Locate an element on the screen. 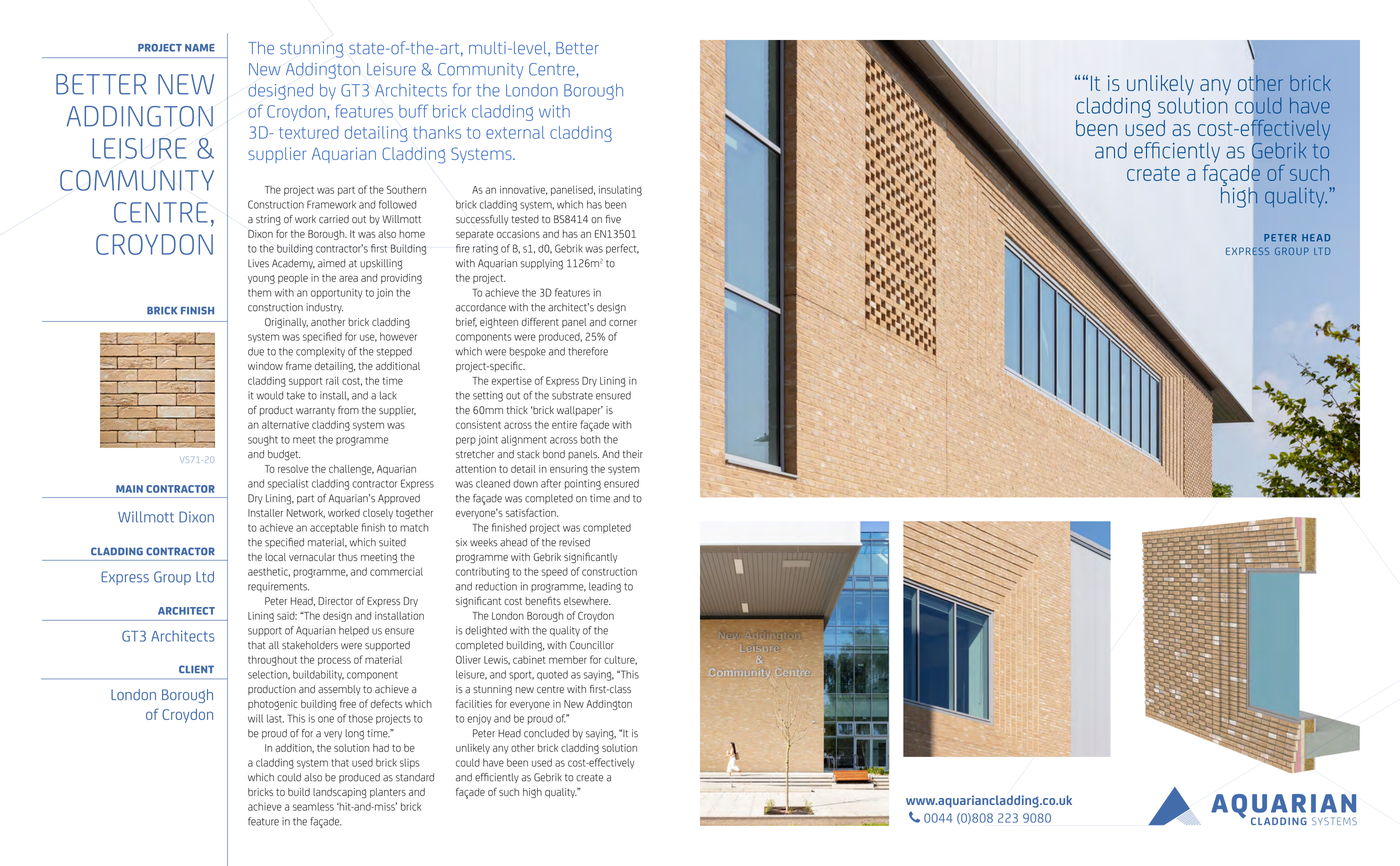 The width and height of the screenshot is (1400, 866). suited is located at coordinates (392, 542).
